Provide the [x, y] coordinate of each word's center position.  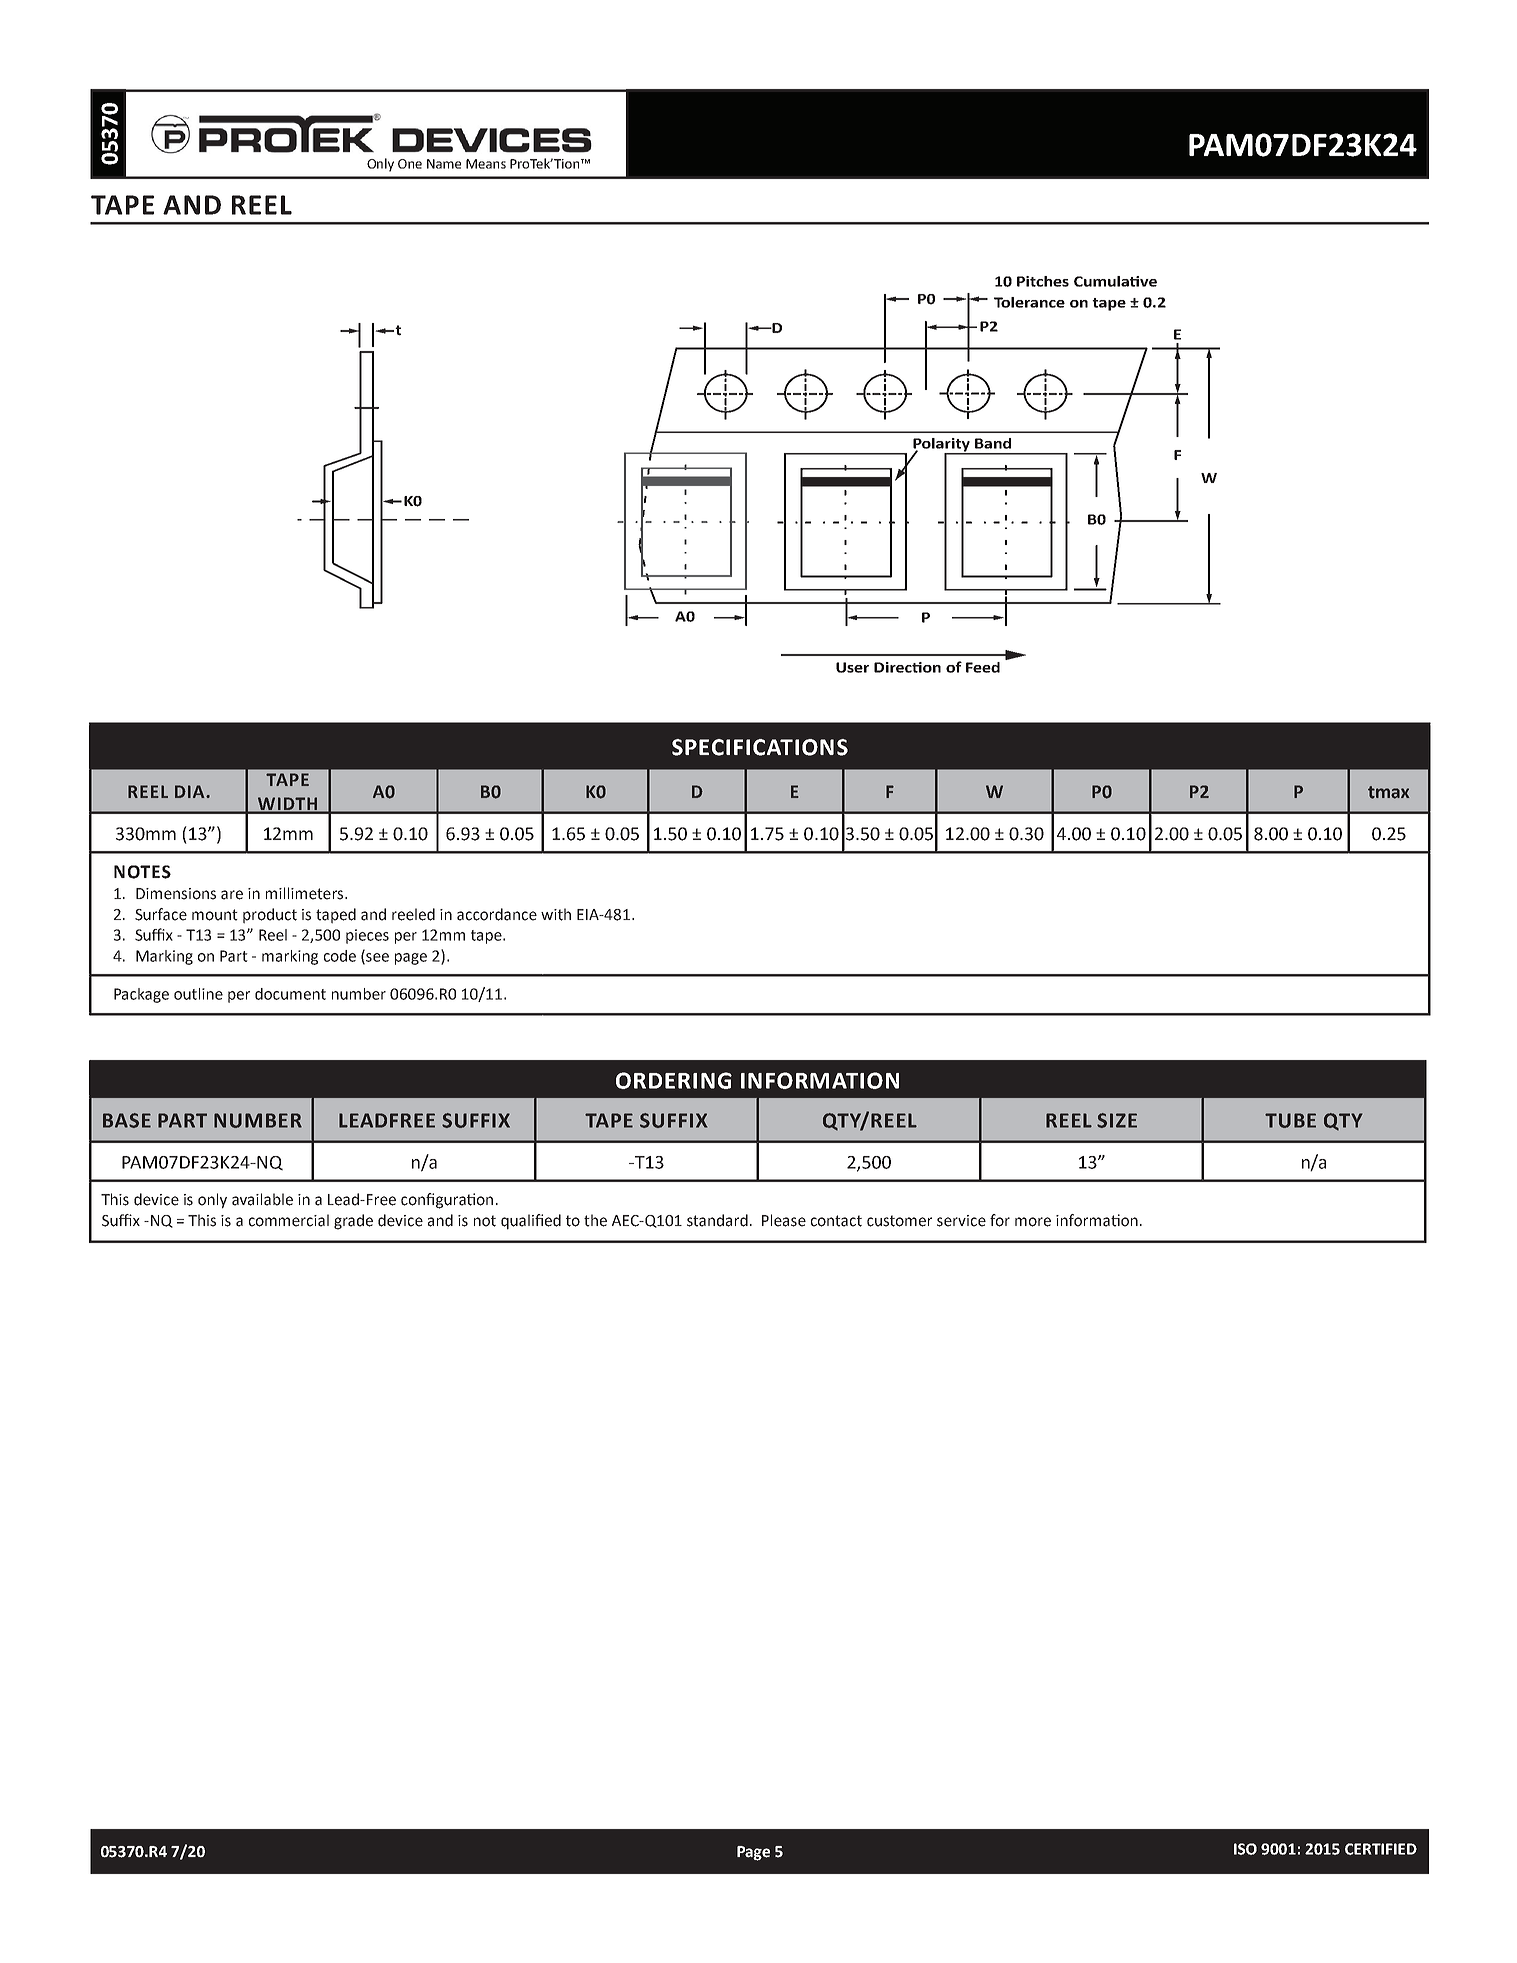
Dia [191, 791]
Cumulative [1115, 281]
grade [353, 1222]
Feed [983, 667]
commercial [289, 1220]
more [1033, 1222]
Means [486, 164]
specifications [760, 747]
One [410, 164]
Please [784, 1220]
